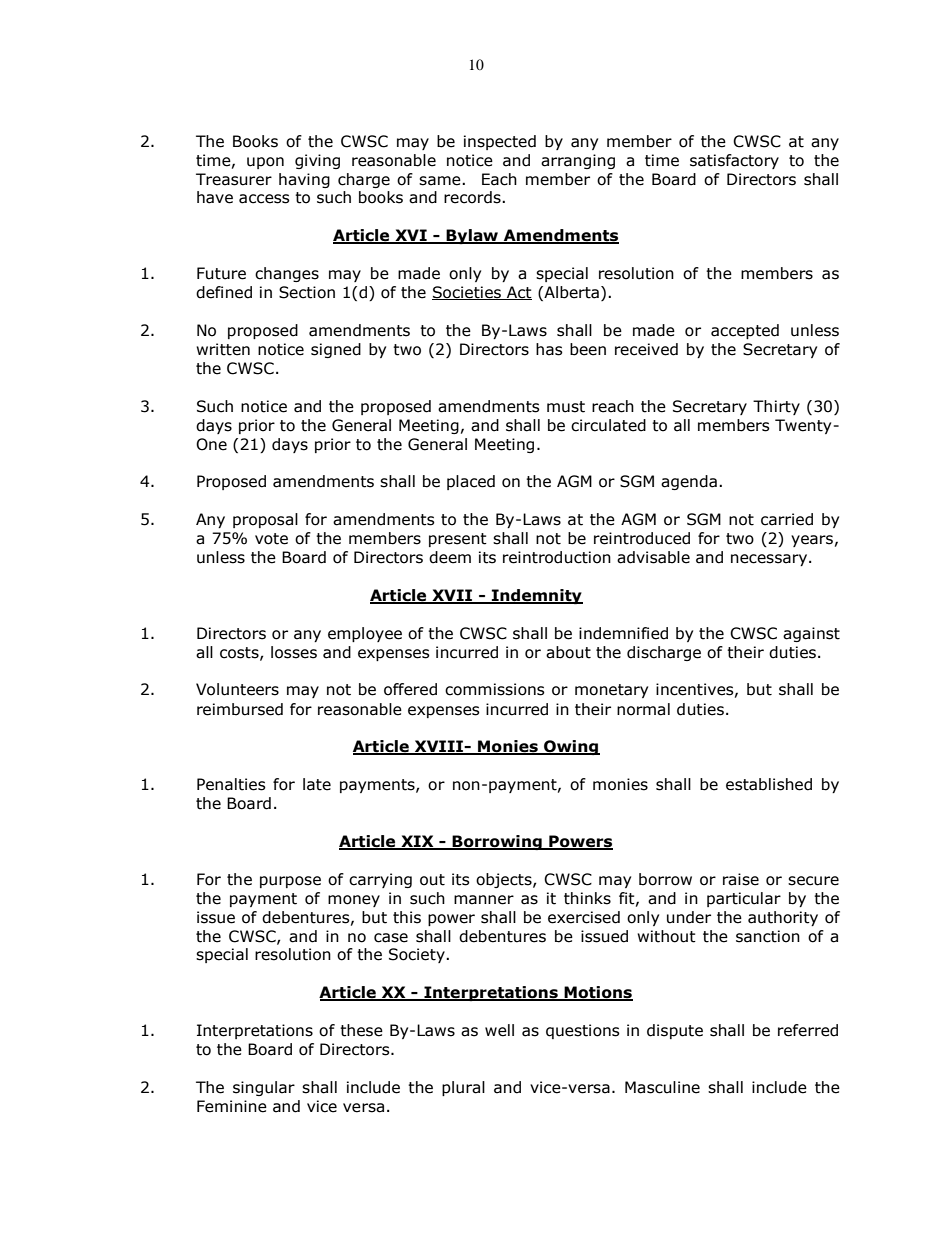 Image resolution: width=952 pixels, height=1233 pixels. Describe the element at coordinates (294, 652) in the screenshot. I see `losses` at that location.
